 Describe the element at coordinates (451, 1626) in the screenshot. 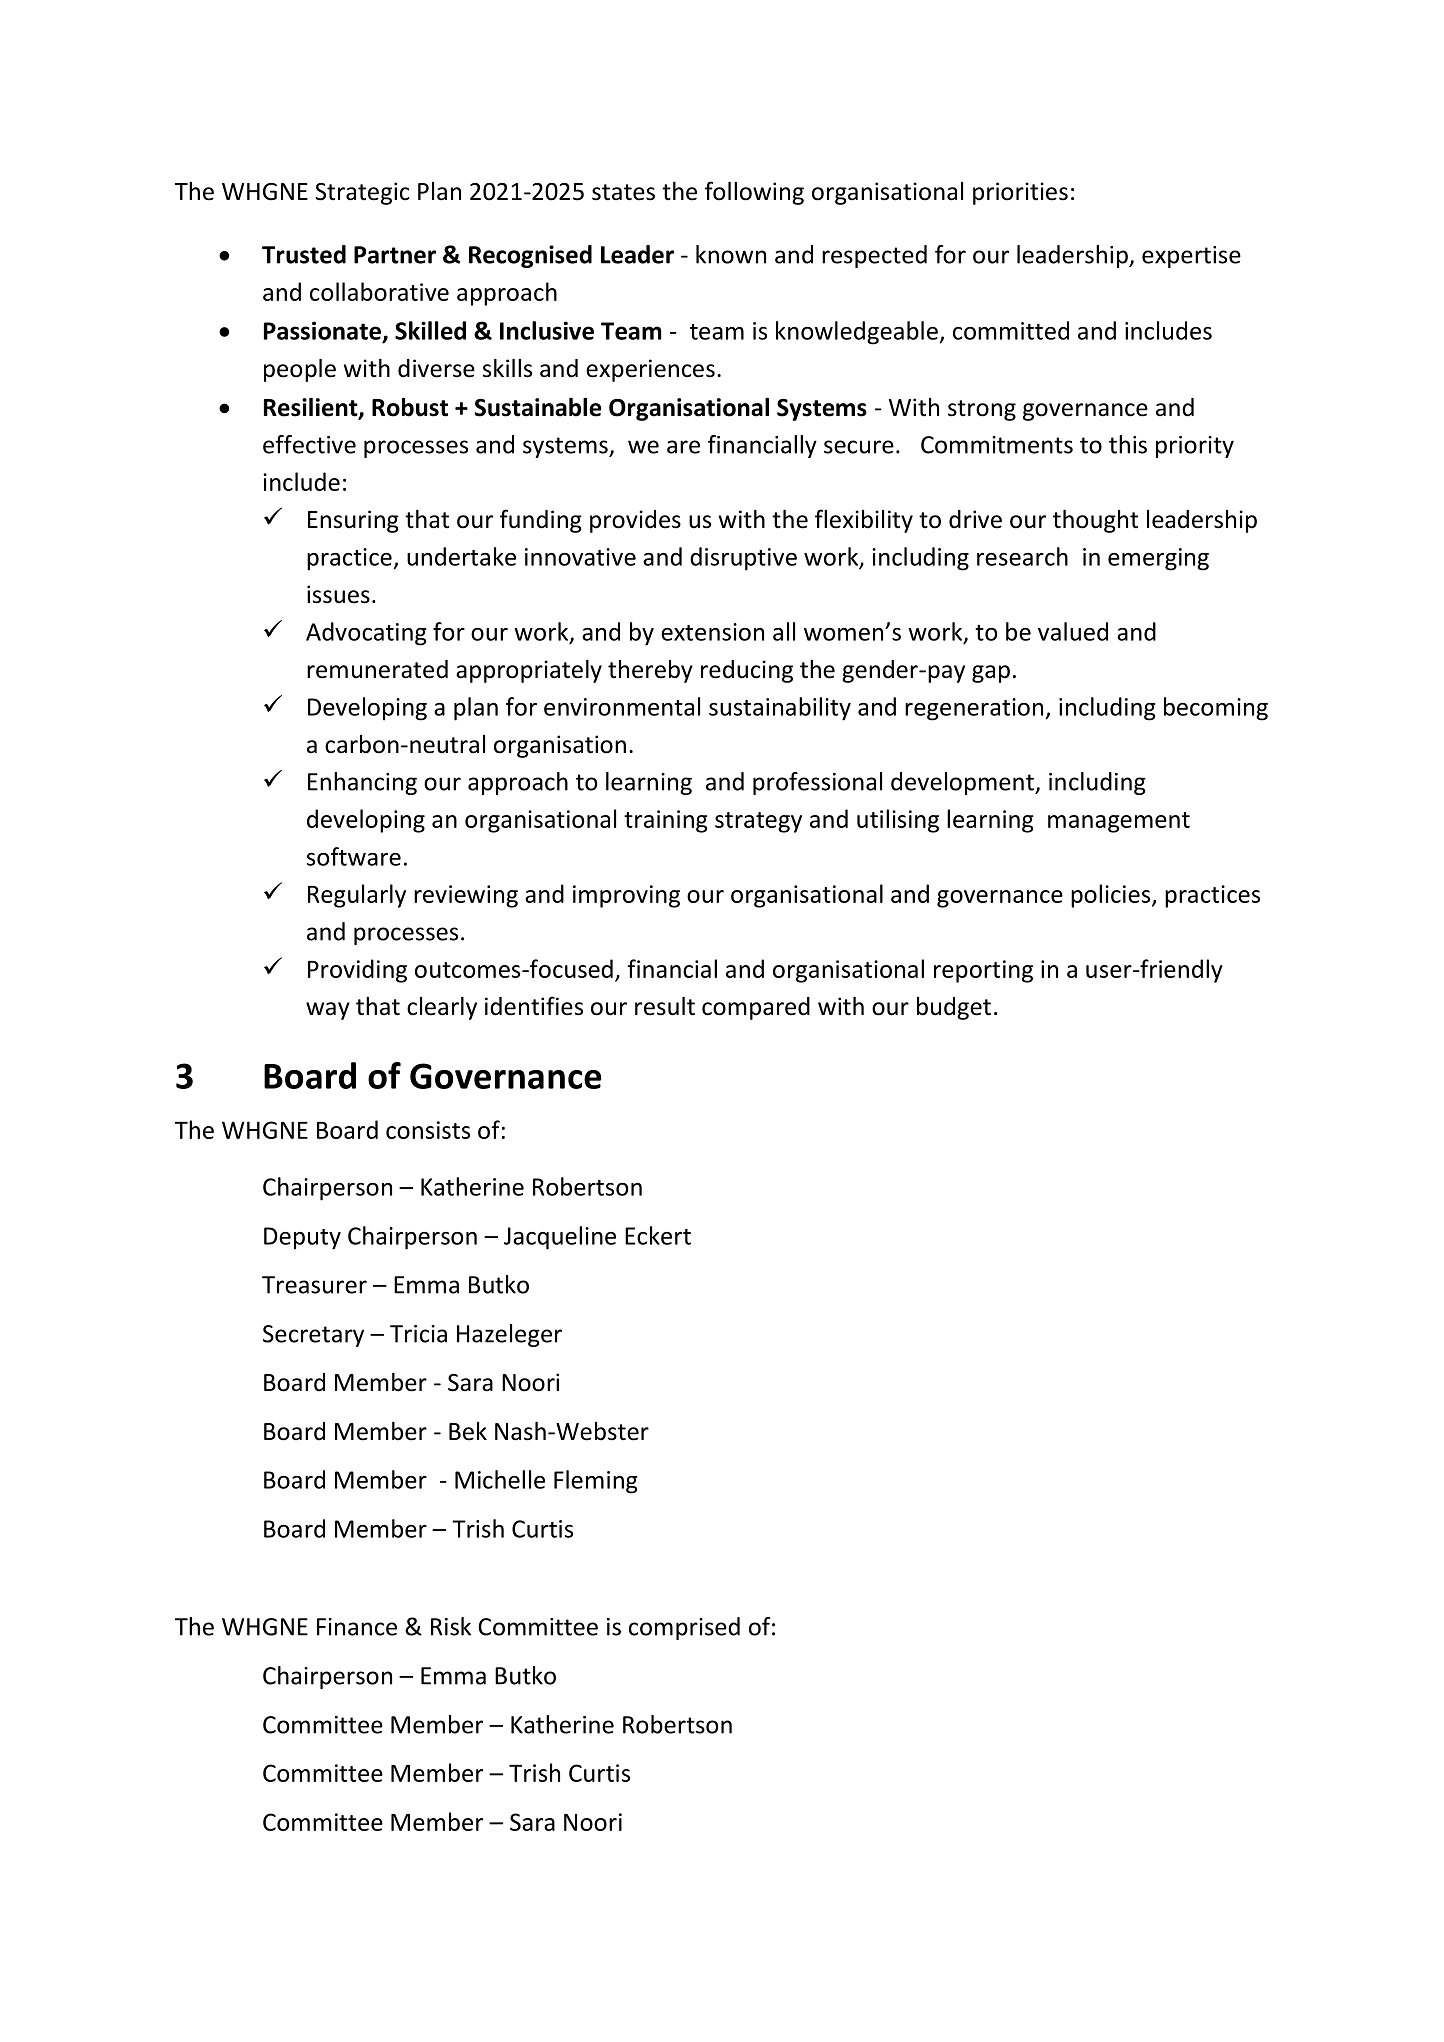

I see `Risk` at that location.
